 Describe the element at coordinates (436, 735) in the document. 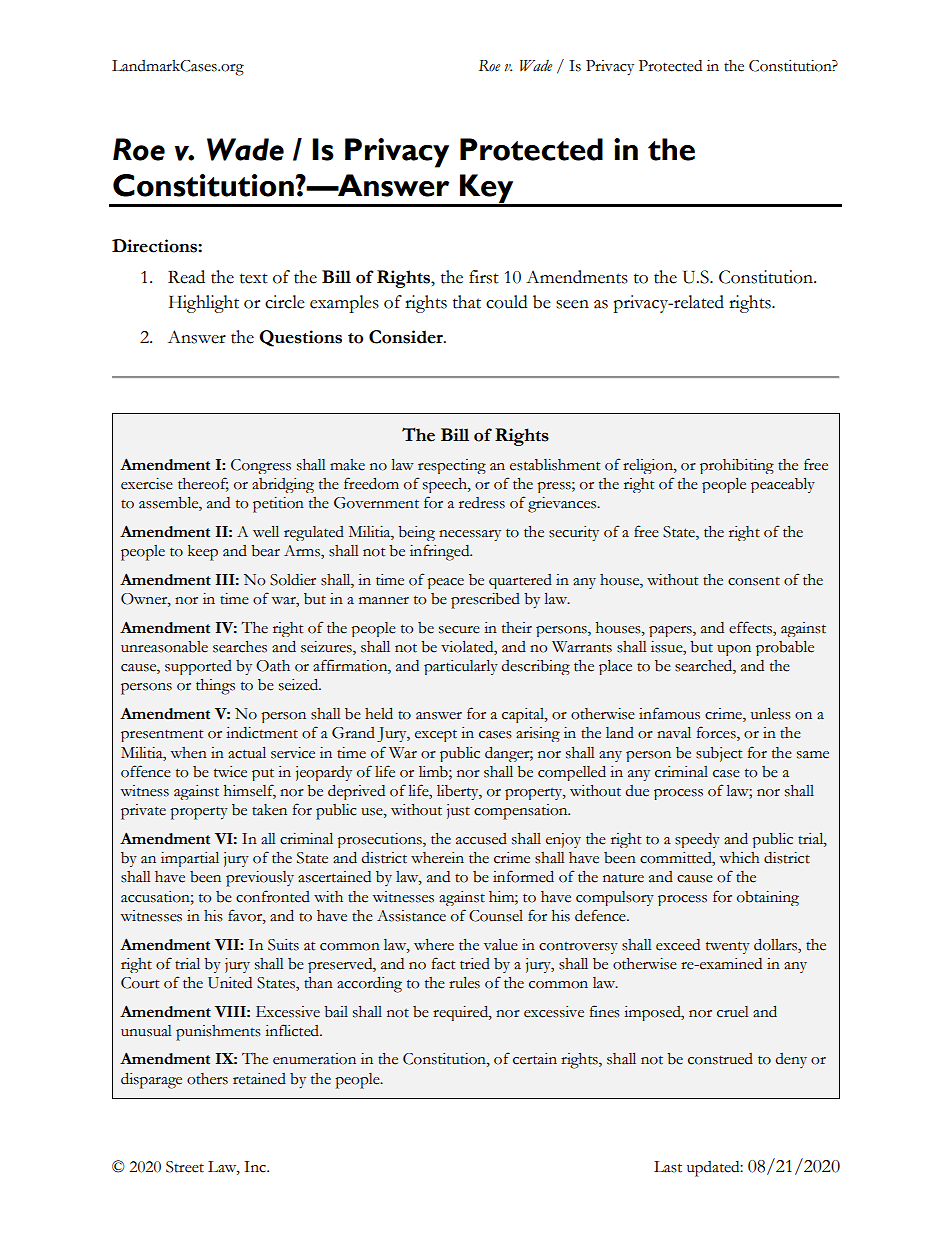

I see `except` at that location.
